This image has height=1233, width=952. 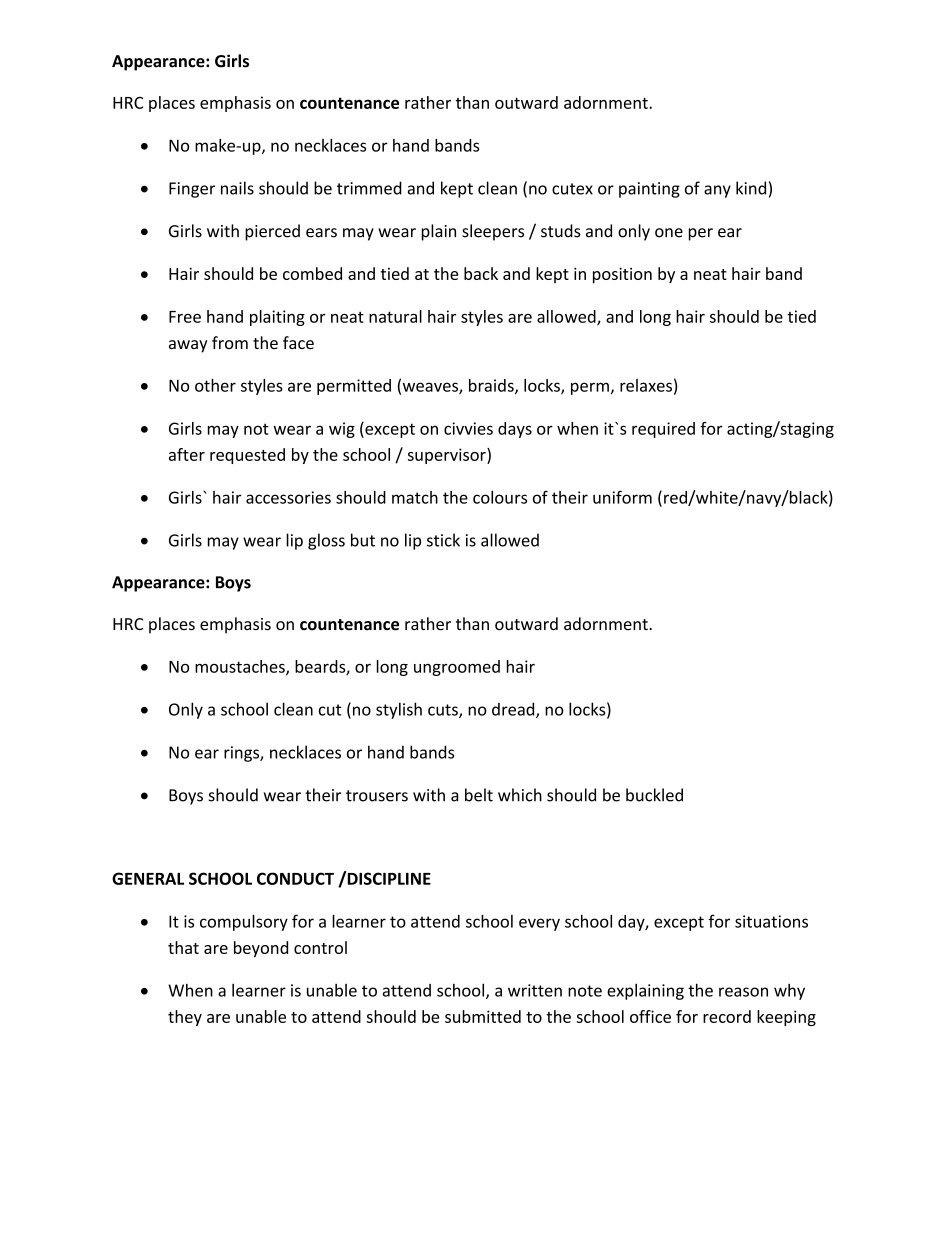 What do you see at coordinates (185, 1018) in the image?
I see `they` at bounding box center [185, 1018].
